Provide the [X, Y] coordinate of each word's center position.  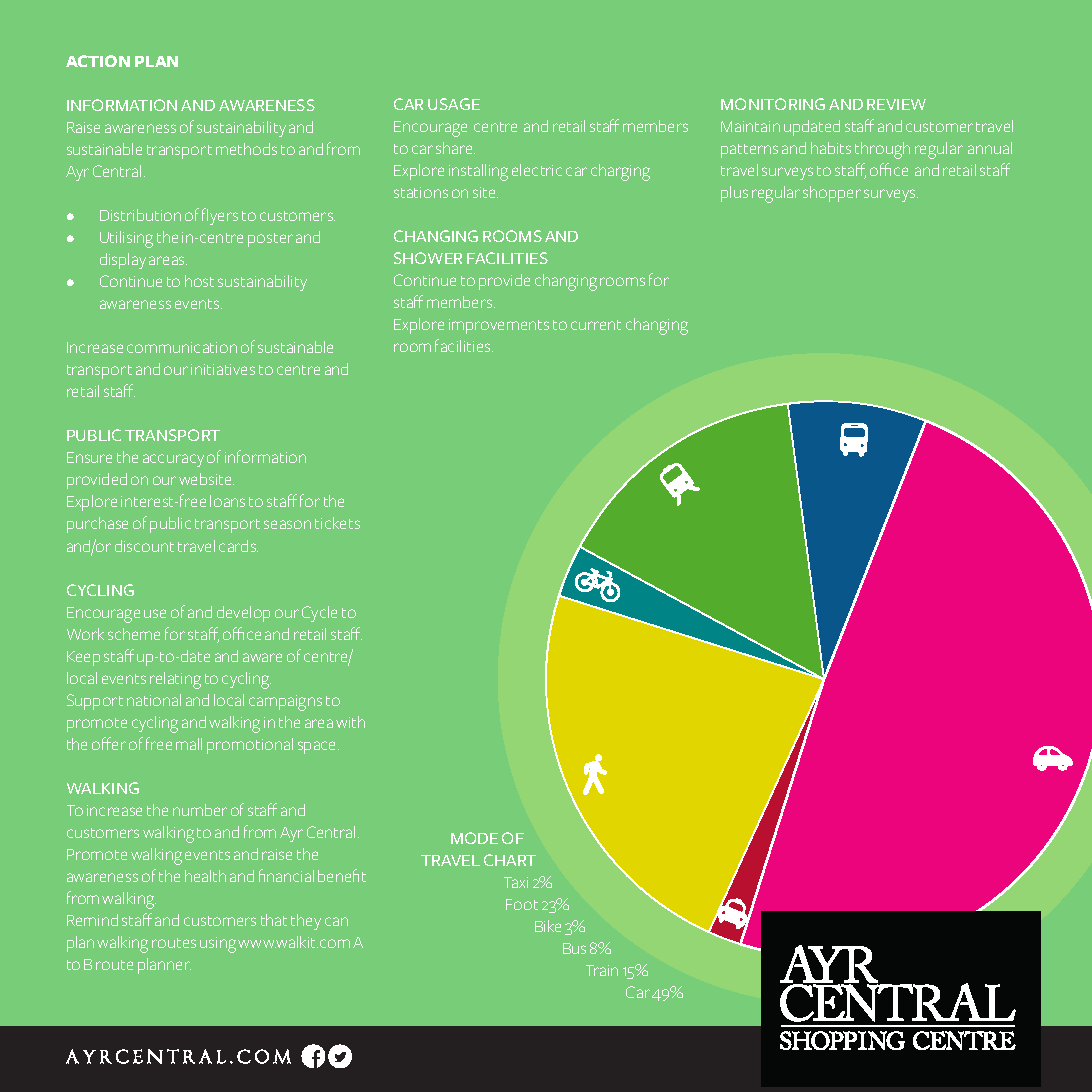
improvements [499, 326]
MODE [474, 838]
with [350, 722]
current [596, 325]
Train [602, 970]
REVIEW [896, 104]
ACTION [98, 61]
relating [175, 680]
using [218, 945]
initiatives [223, 369]
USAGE [454, 104]
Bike [548, 926]
